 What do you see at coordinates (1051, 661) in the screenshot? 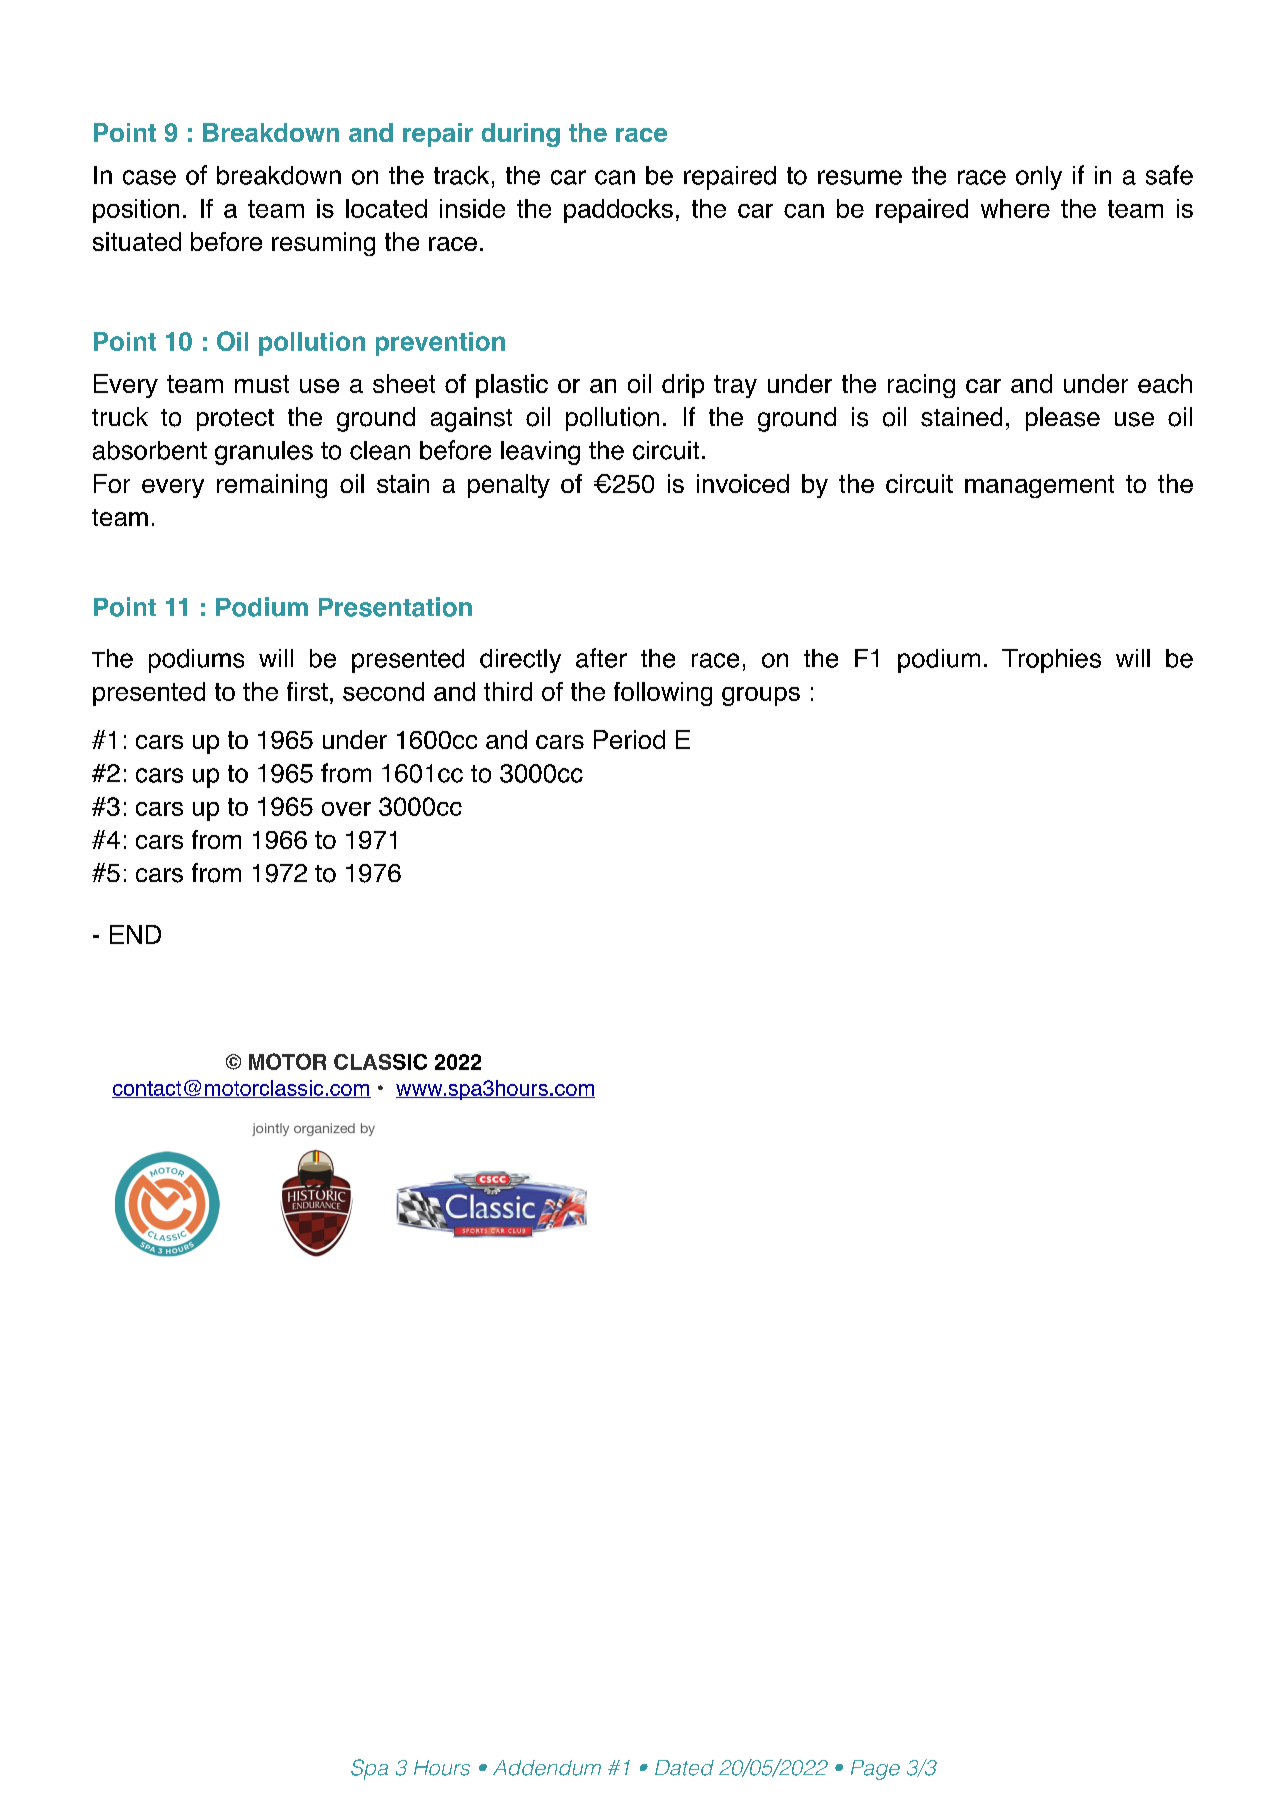
I see `Trophies` at bounding box center [1051, 661].
